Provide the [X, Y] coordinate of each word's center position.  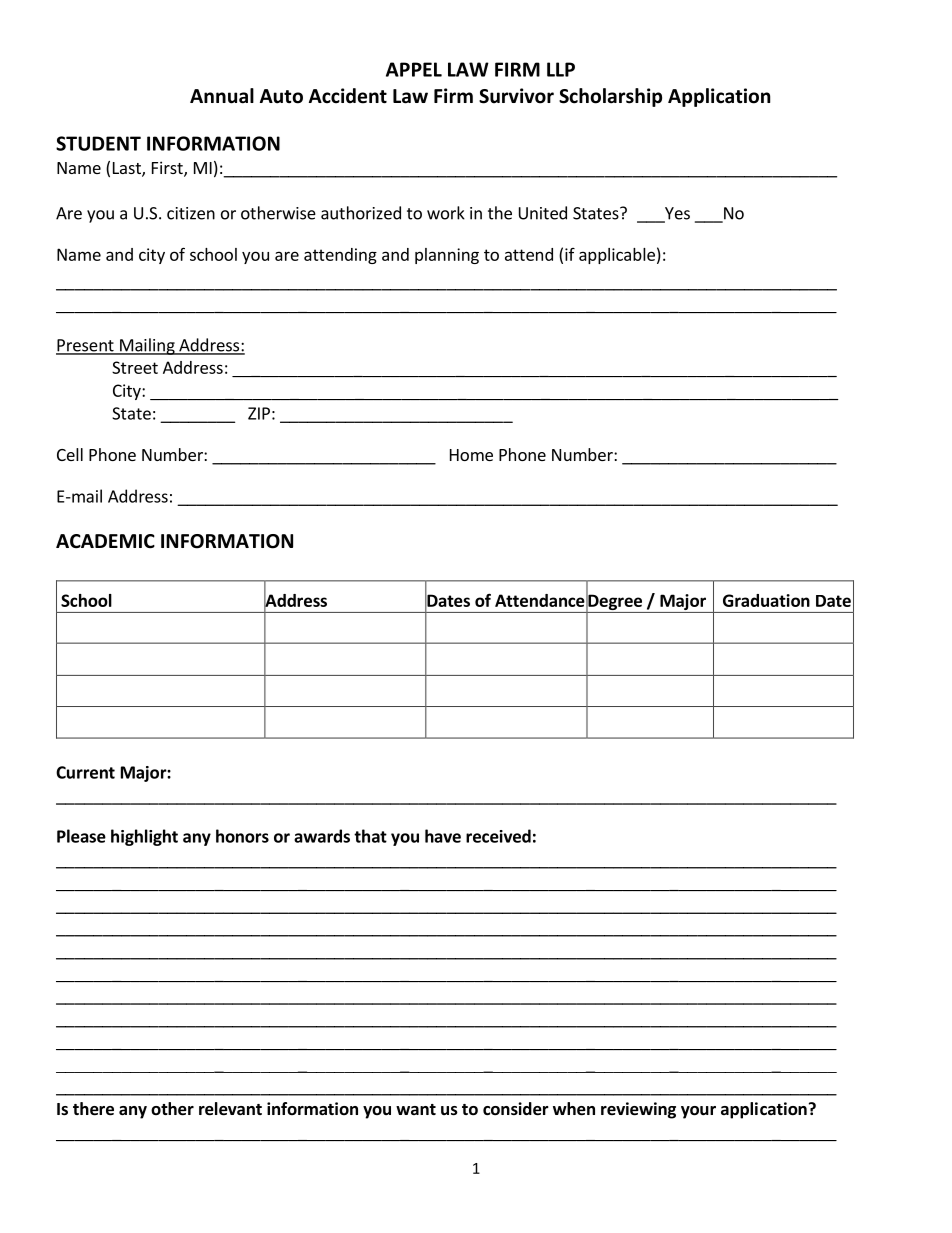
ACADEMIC [105, 541]
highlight [144, 837]
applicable [617, 256]
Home [471, 455]
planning [447, 256]
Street [135, 367]
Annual [222, 96]
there [93, 1109]
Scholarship [610, 97]
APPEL [414, 69]
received [498, 836]
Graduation [766, 600]
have [443, 836]
